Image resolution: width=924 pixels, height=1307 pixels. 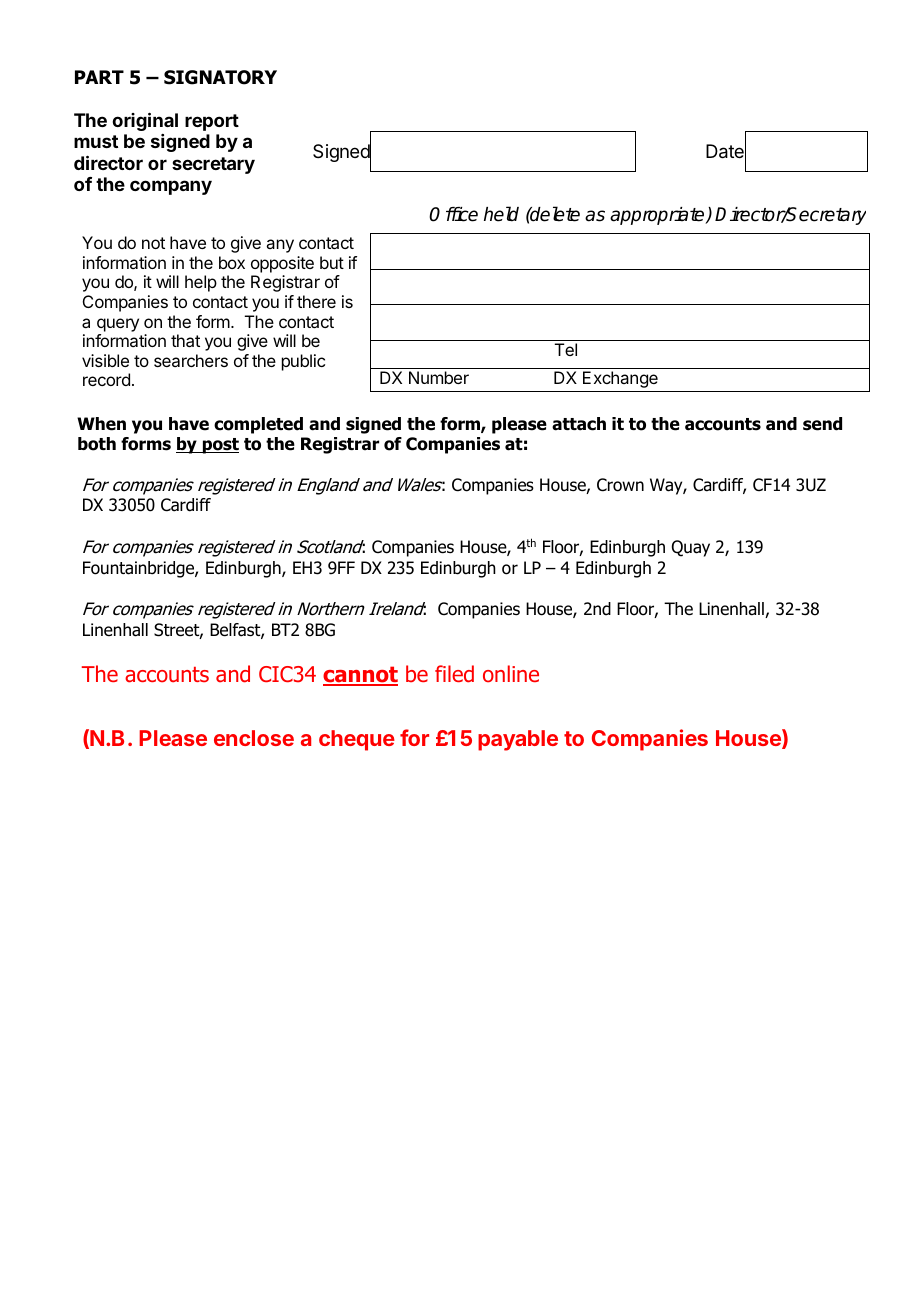 I want to click on help, so click(x=201, y=283).
